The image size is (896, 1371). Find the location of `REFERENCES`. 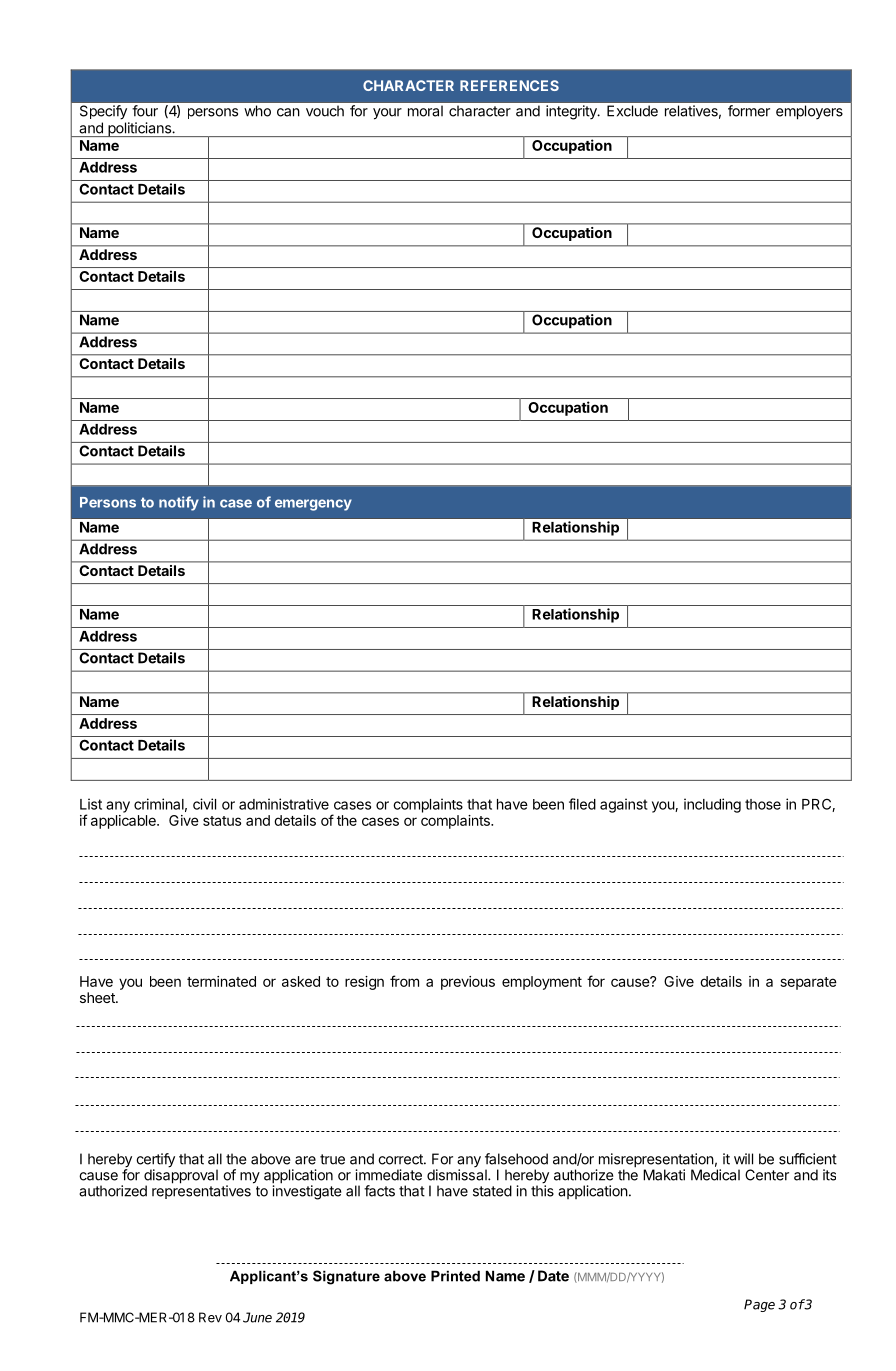

REFERENCES is located at coordinates (509, 85).
